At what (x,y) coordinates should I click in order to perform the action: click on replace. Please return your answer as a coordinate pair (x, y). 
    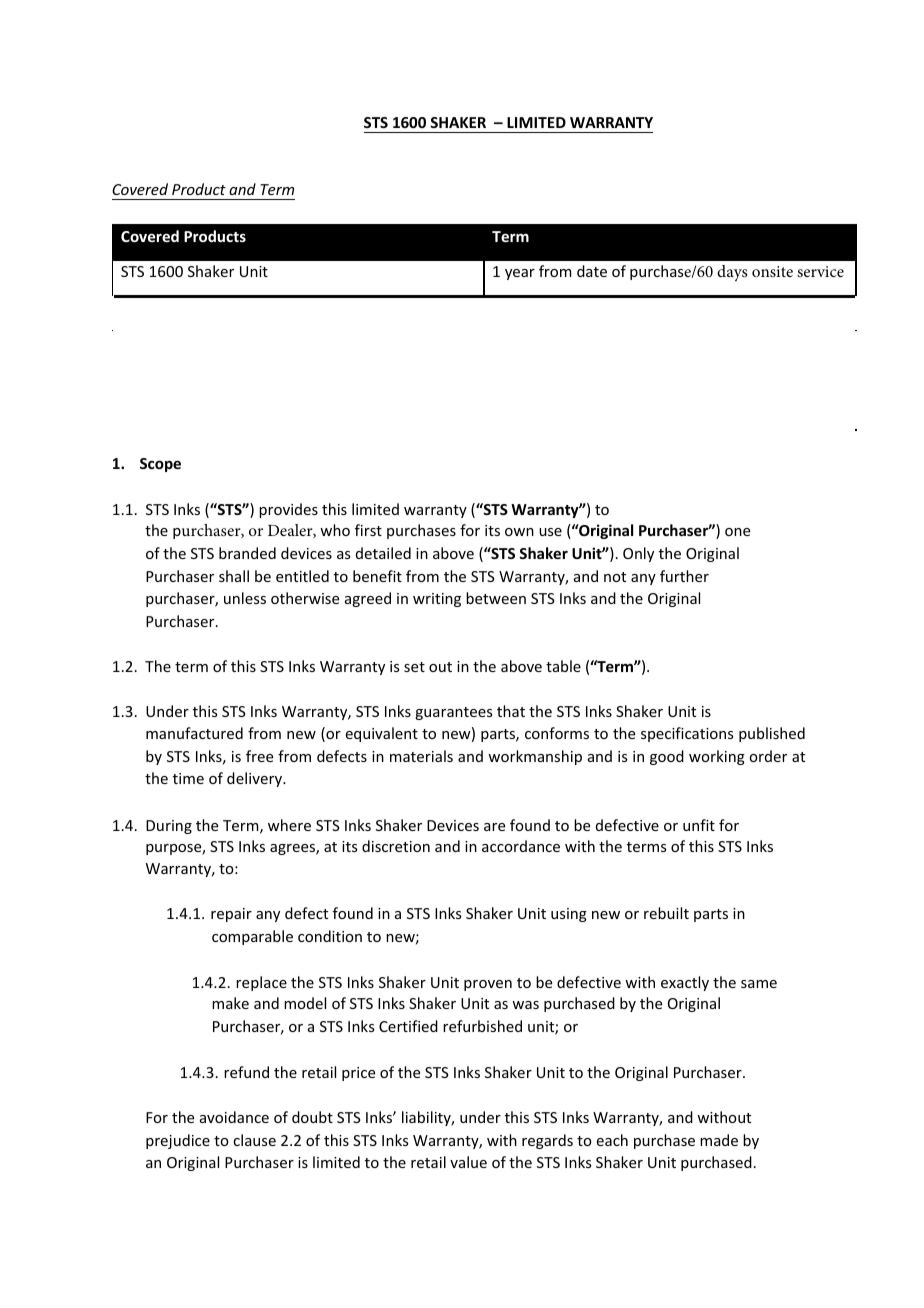
    Looking at the image, I should click on (261, 983).
